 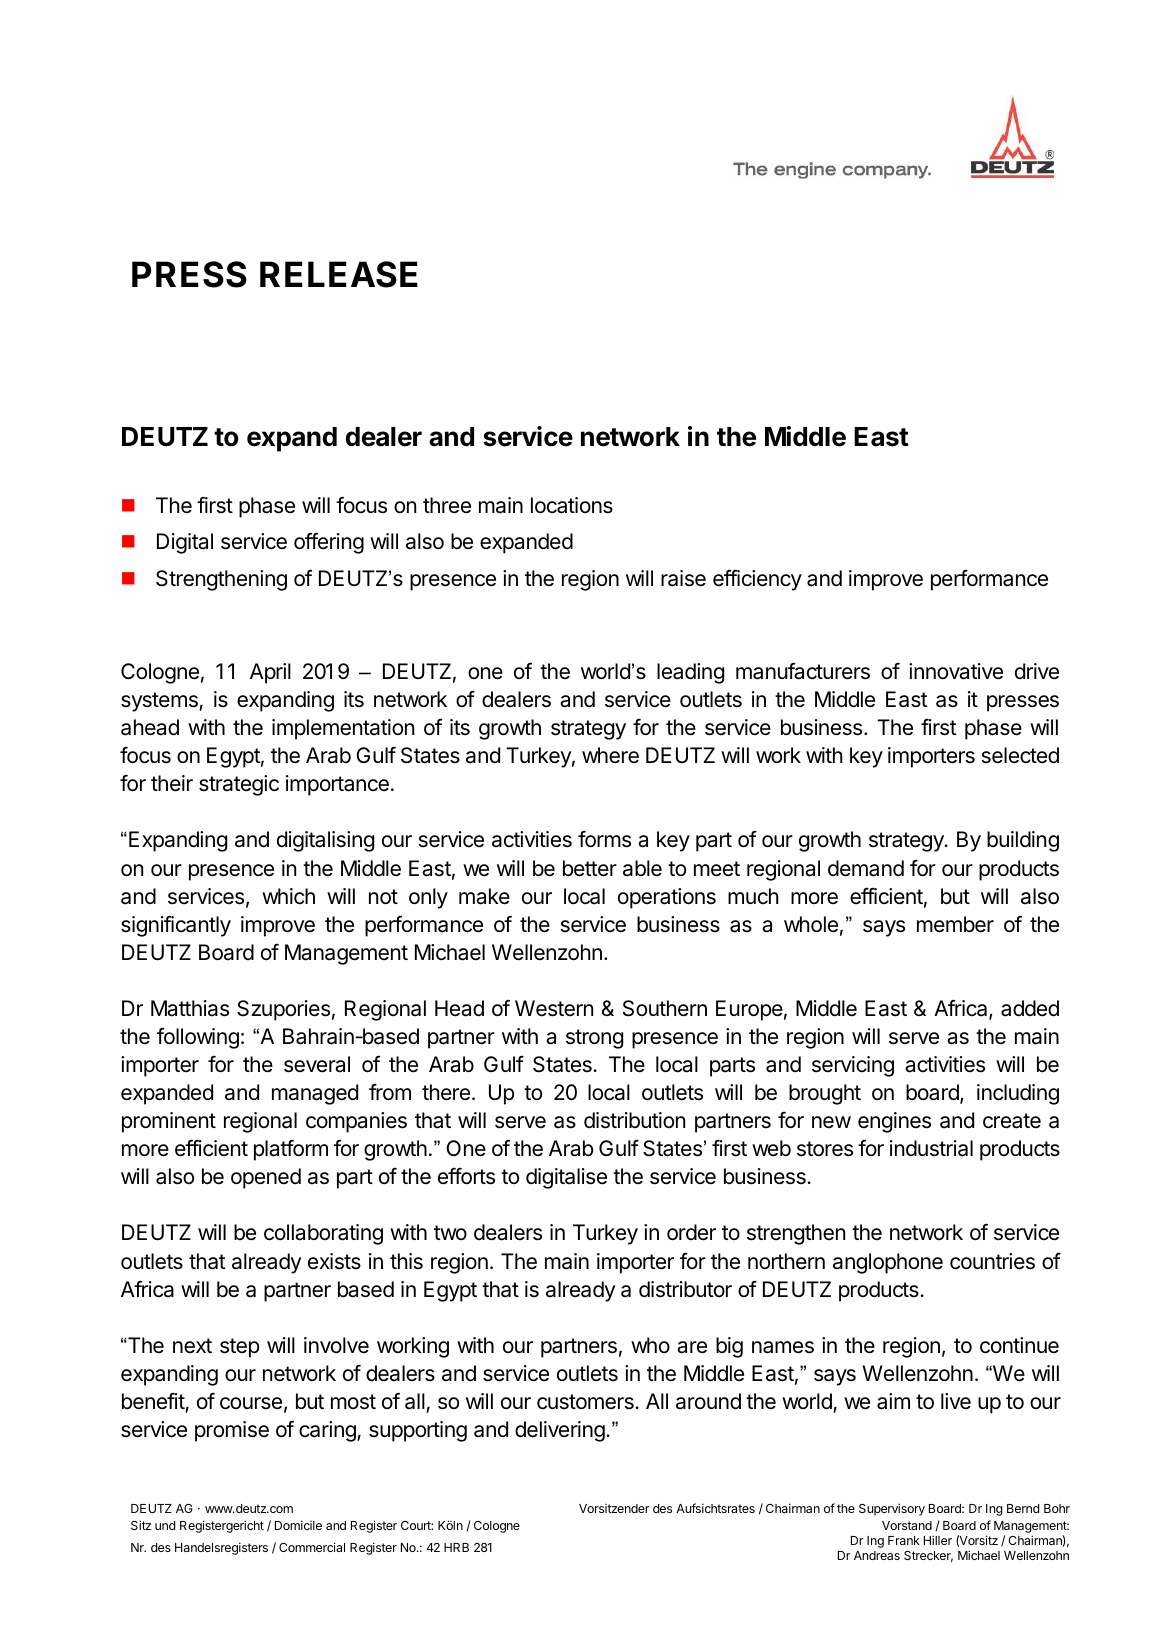 I want to click on RELEASE, so click(x=339, y=274).
